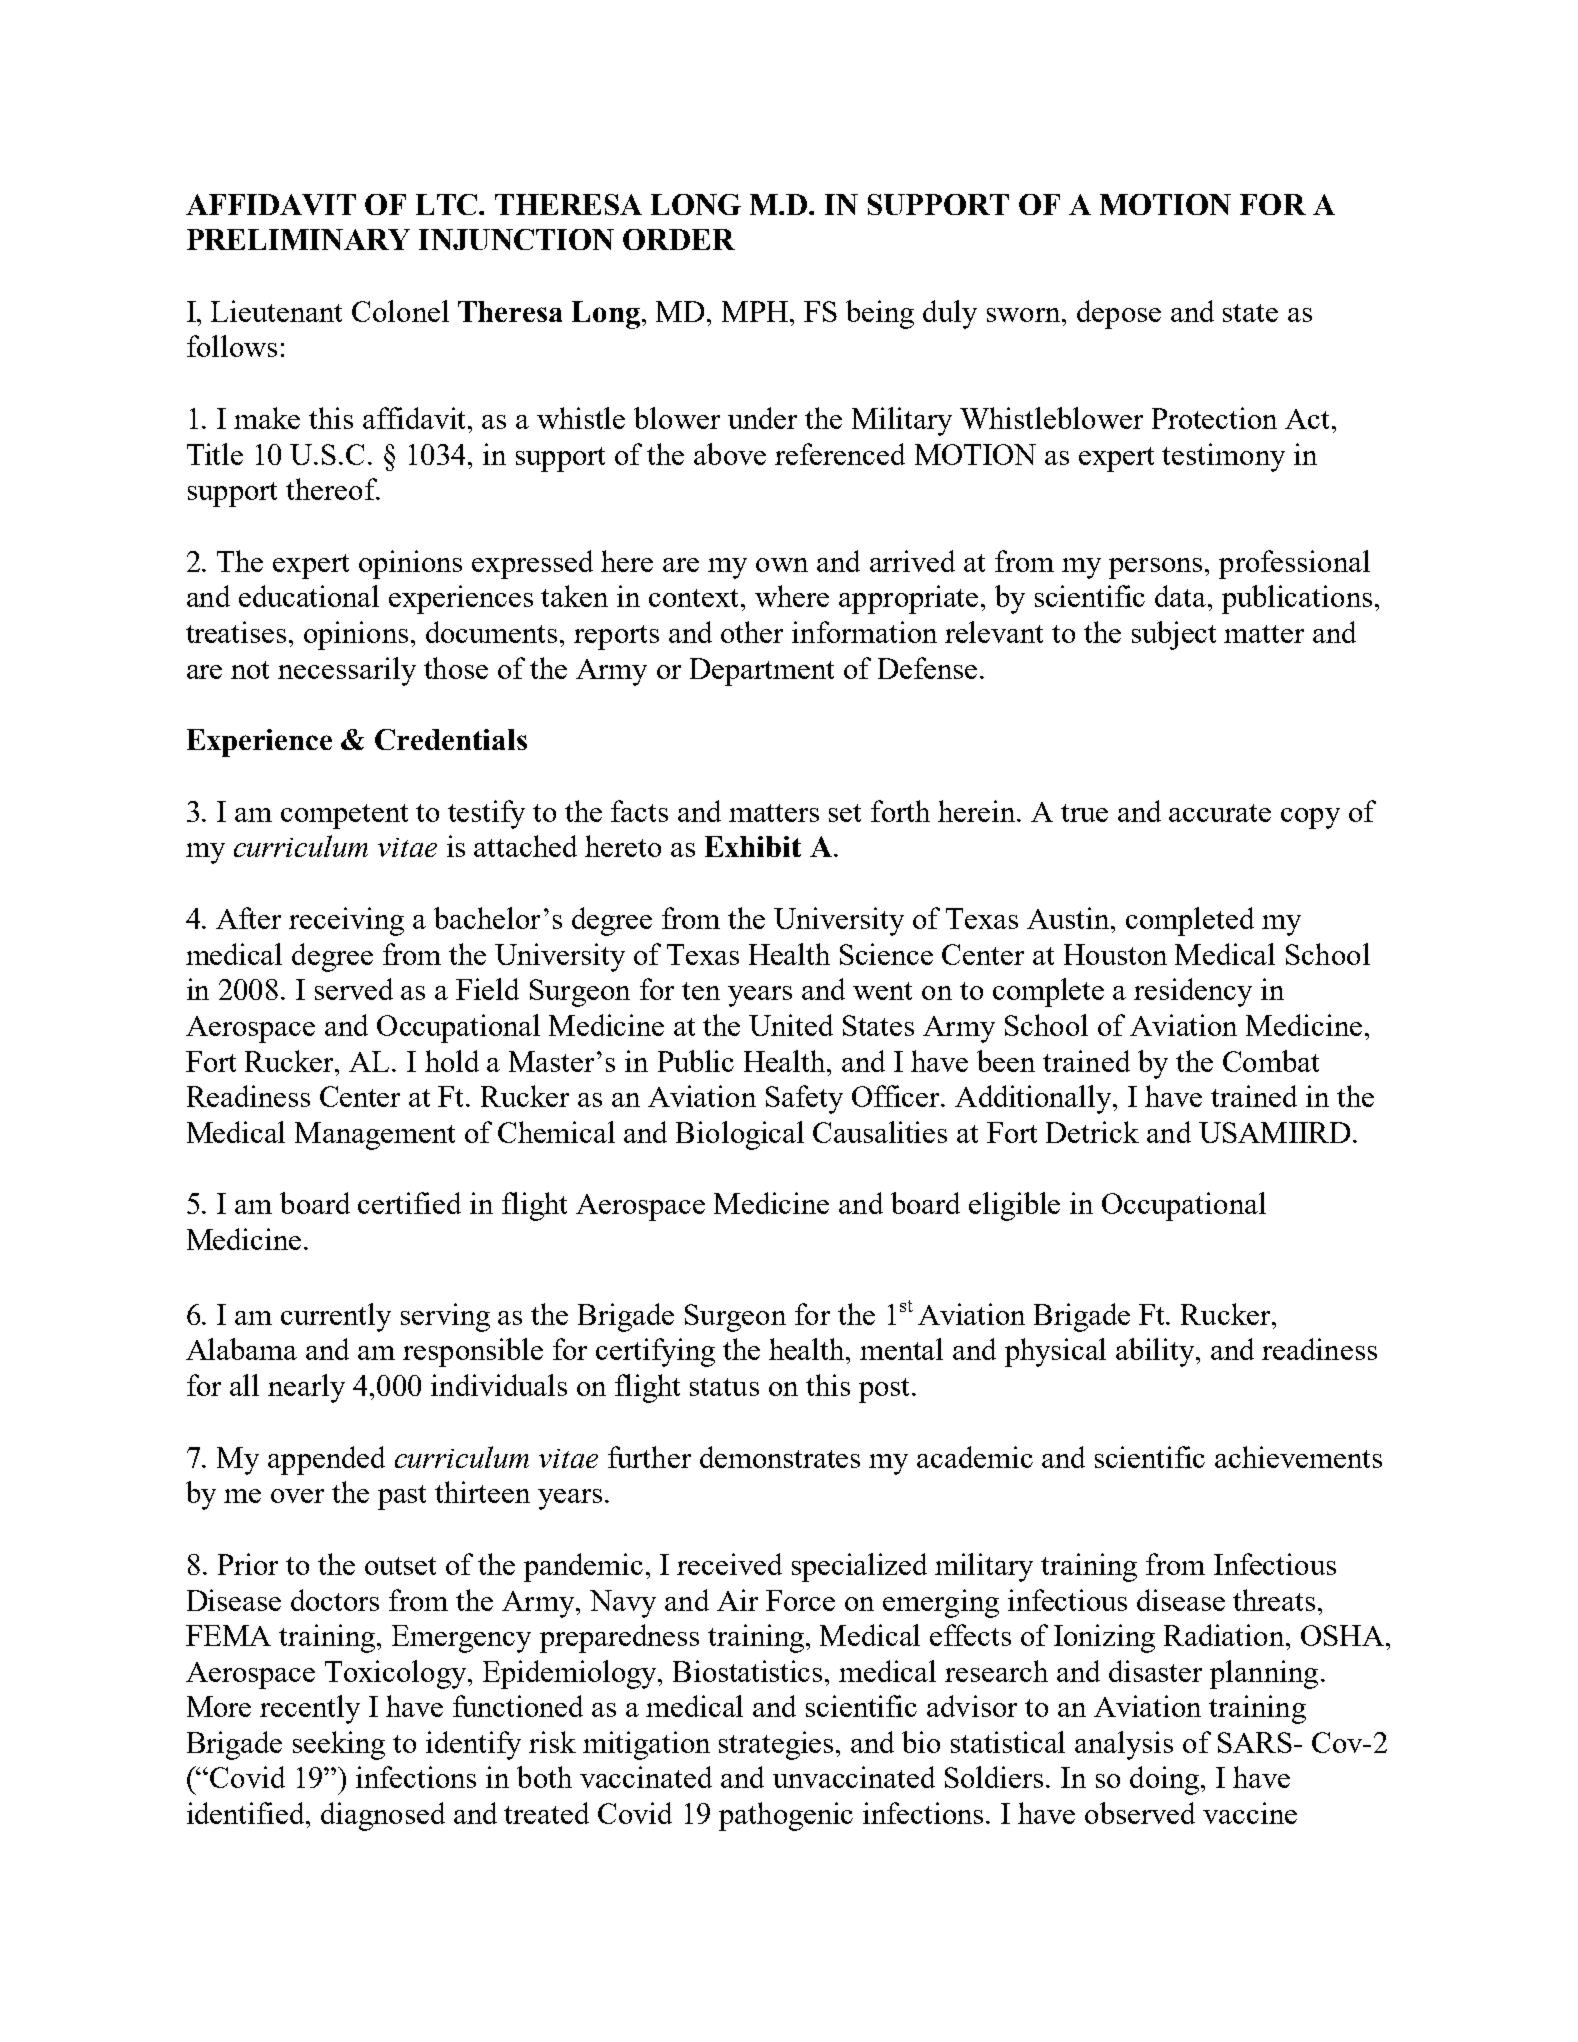 The height and width of the screenshot is (2042, 1578). What do you see at coordinates (1166, 1780) in the screenshot?
I see `doing` at bounding box center [1166, 1780].
